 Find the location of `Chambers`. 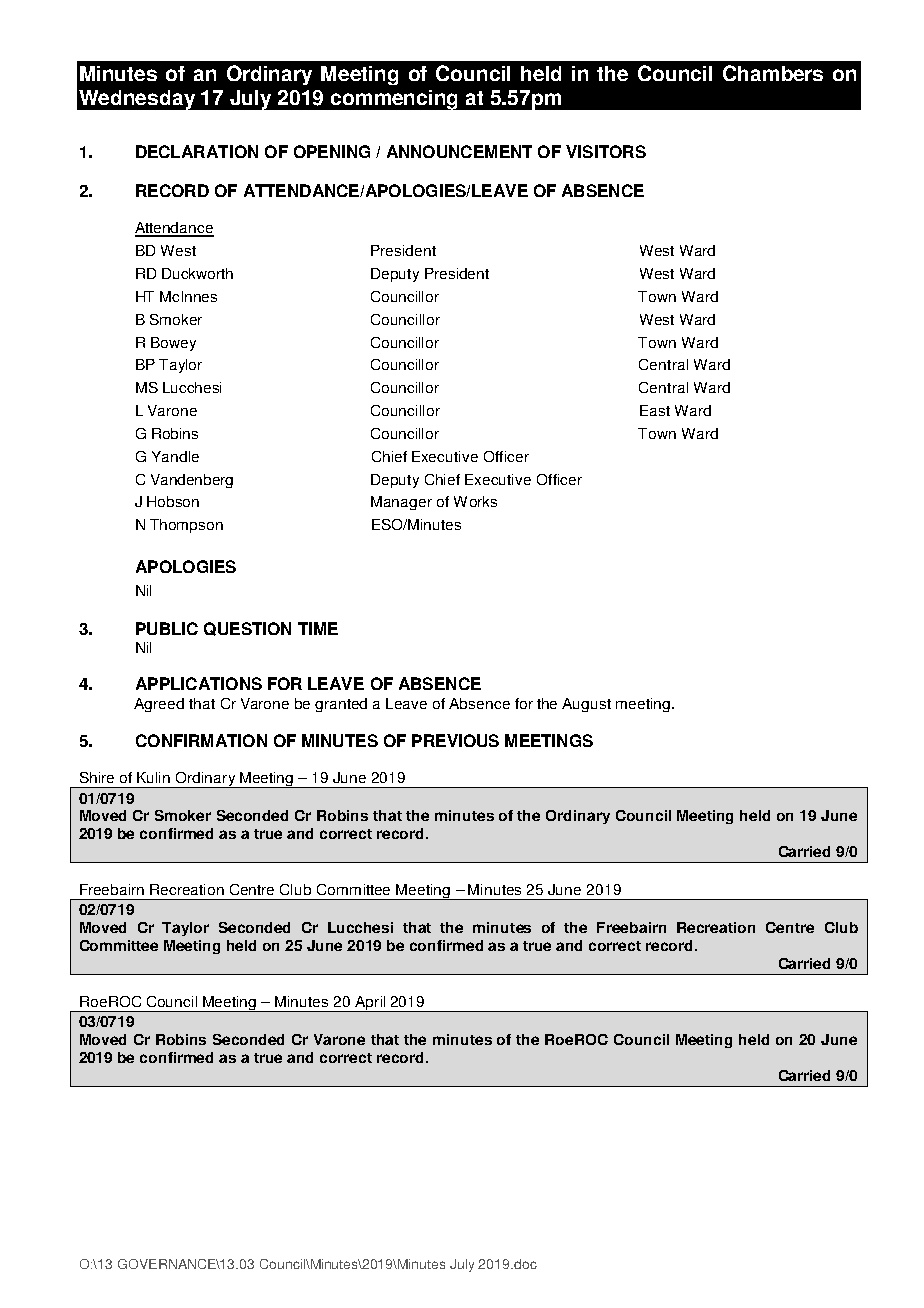

Chambers is located at coordinates (773, 73).
